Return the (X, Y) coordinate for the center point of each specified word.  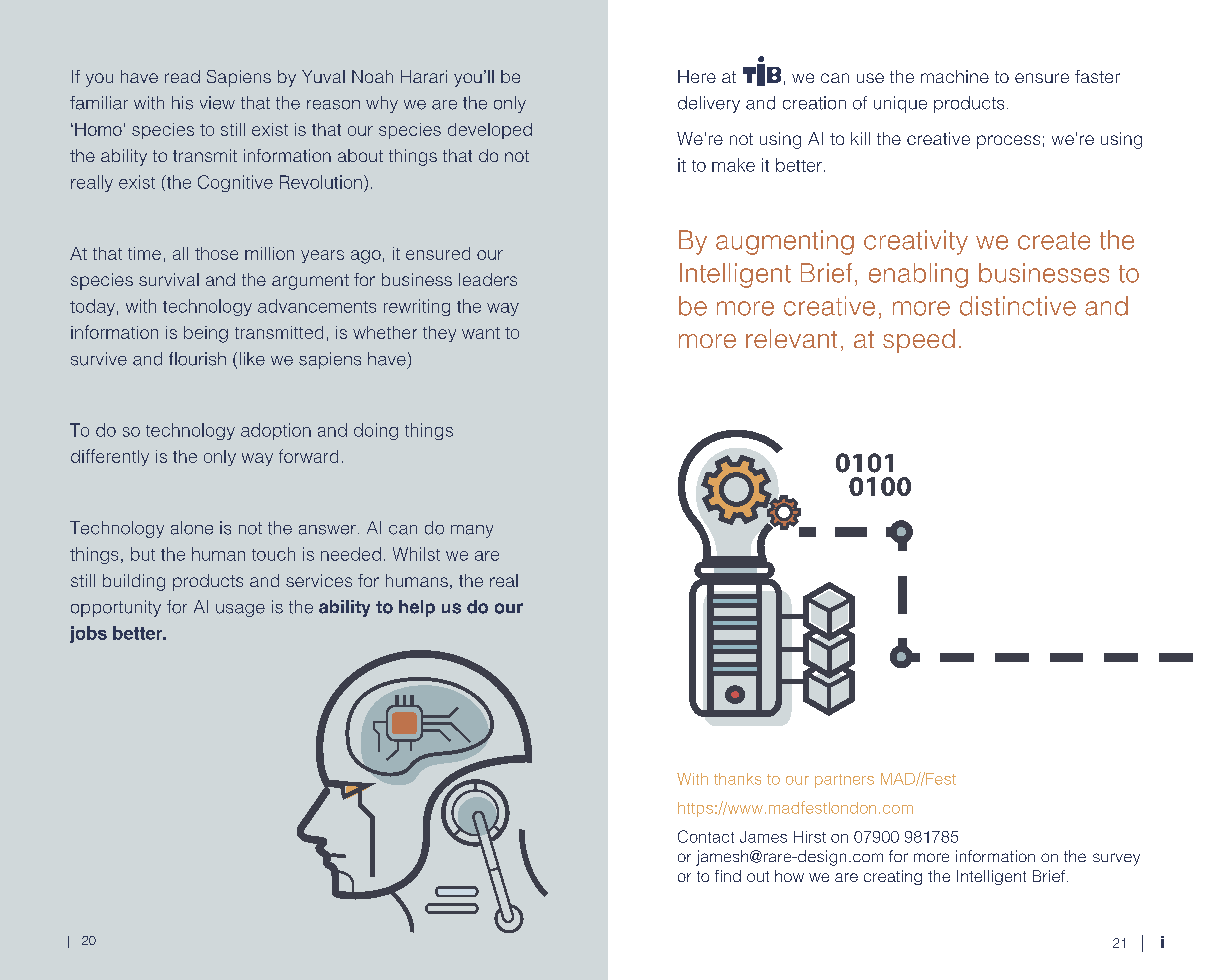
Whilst (416, 554)
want (481, 333)
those (216, 253)
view (217, 103)
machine (955, 76)
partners (844, 781)
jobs (88, 634)
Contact (706, 836)
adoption (276, 431)
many (472, 531)
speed (919, 341)
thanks (737, 779)
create (1054, 241)
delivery (709, 104)
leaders (488, 279)
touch (273, 554)
